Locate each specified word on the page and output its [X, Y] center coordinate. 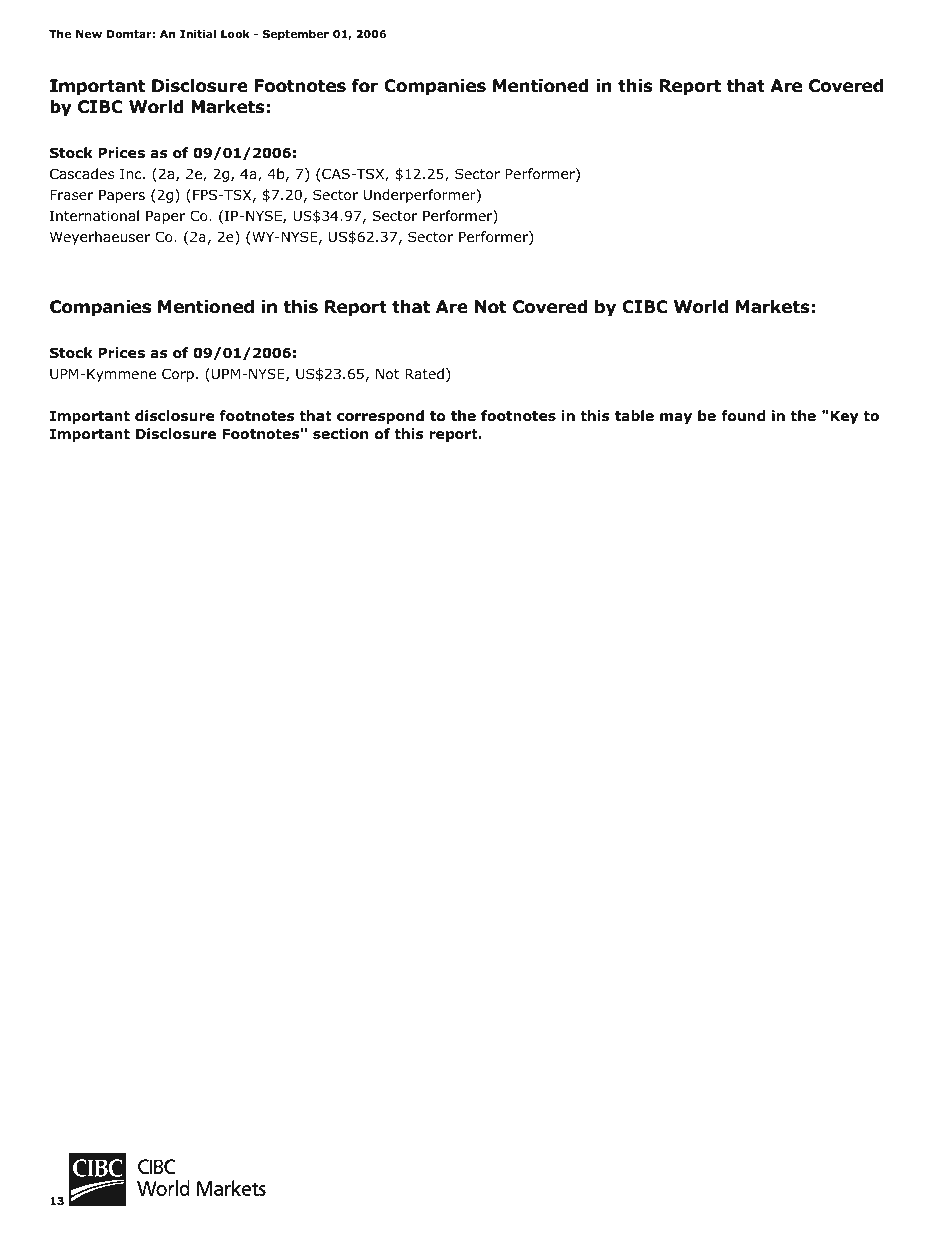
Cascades [82, 173]
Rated [424, 373]
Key [843, 417]
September [296, 34]
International [94, 216]
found [743, 416]
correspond [380, 417]
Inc [132, 174]
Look [235, 33]
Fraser [72, 195]
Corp [178, 375]
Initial [198, 33]
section [340, 434]
